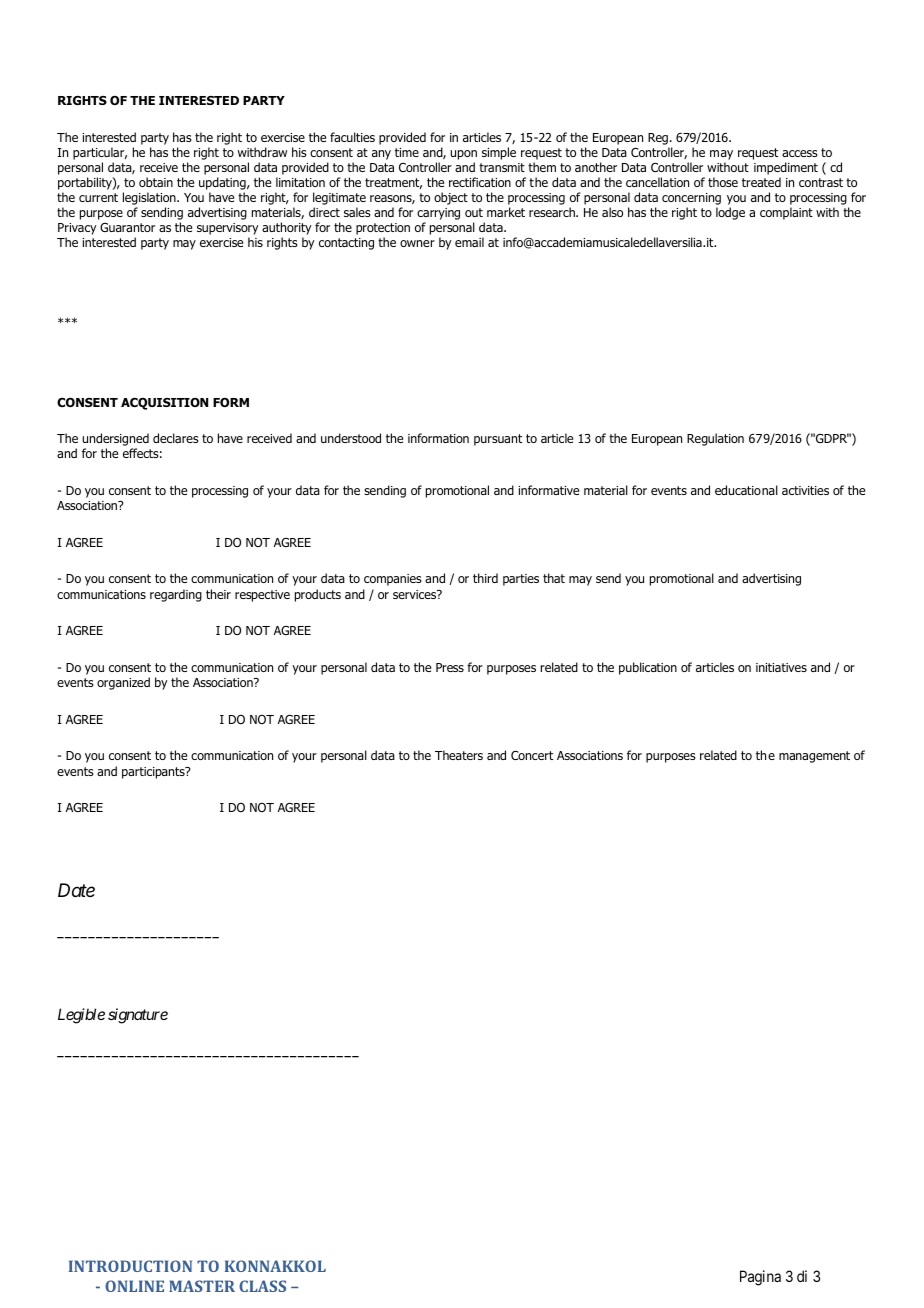  What do you see at coordinates (723, 182) in the page?
I see `those` at bounding box center [723, 182].
